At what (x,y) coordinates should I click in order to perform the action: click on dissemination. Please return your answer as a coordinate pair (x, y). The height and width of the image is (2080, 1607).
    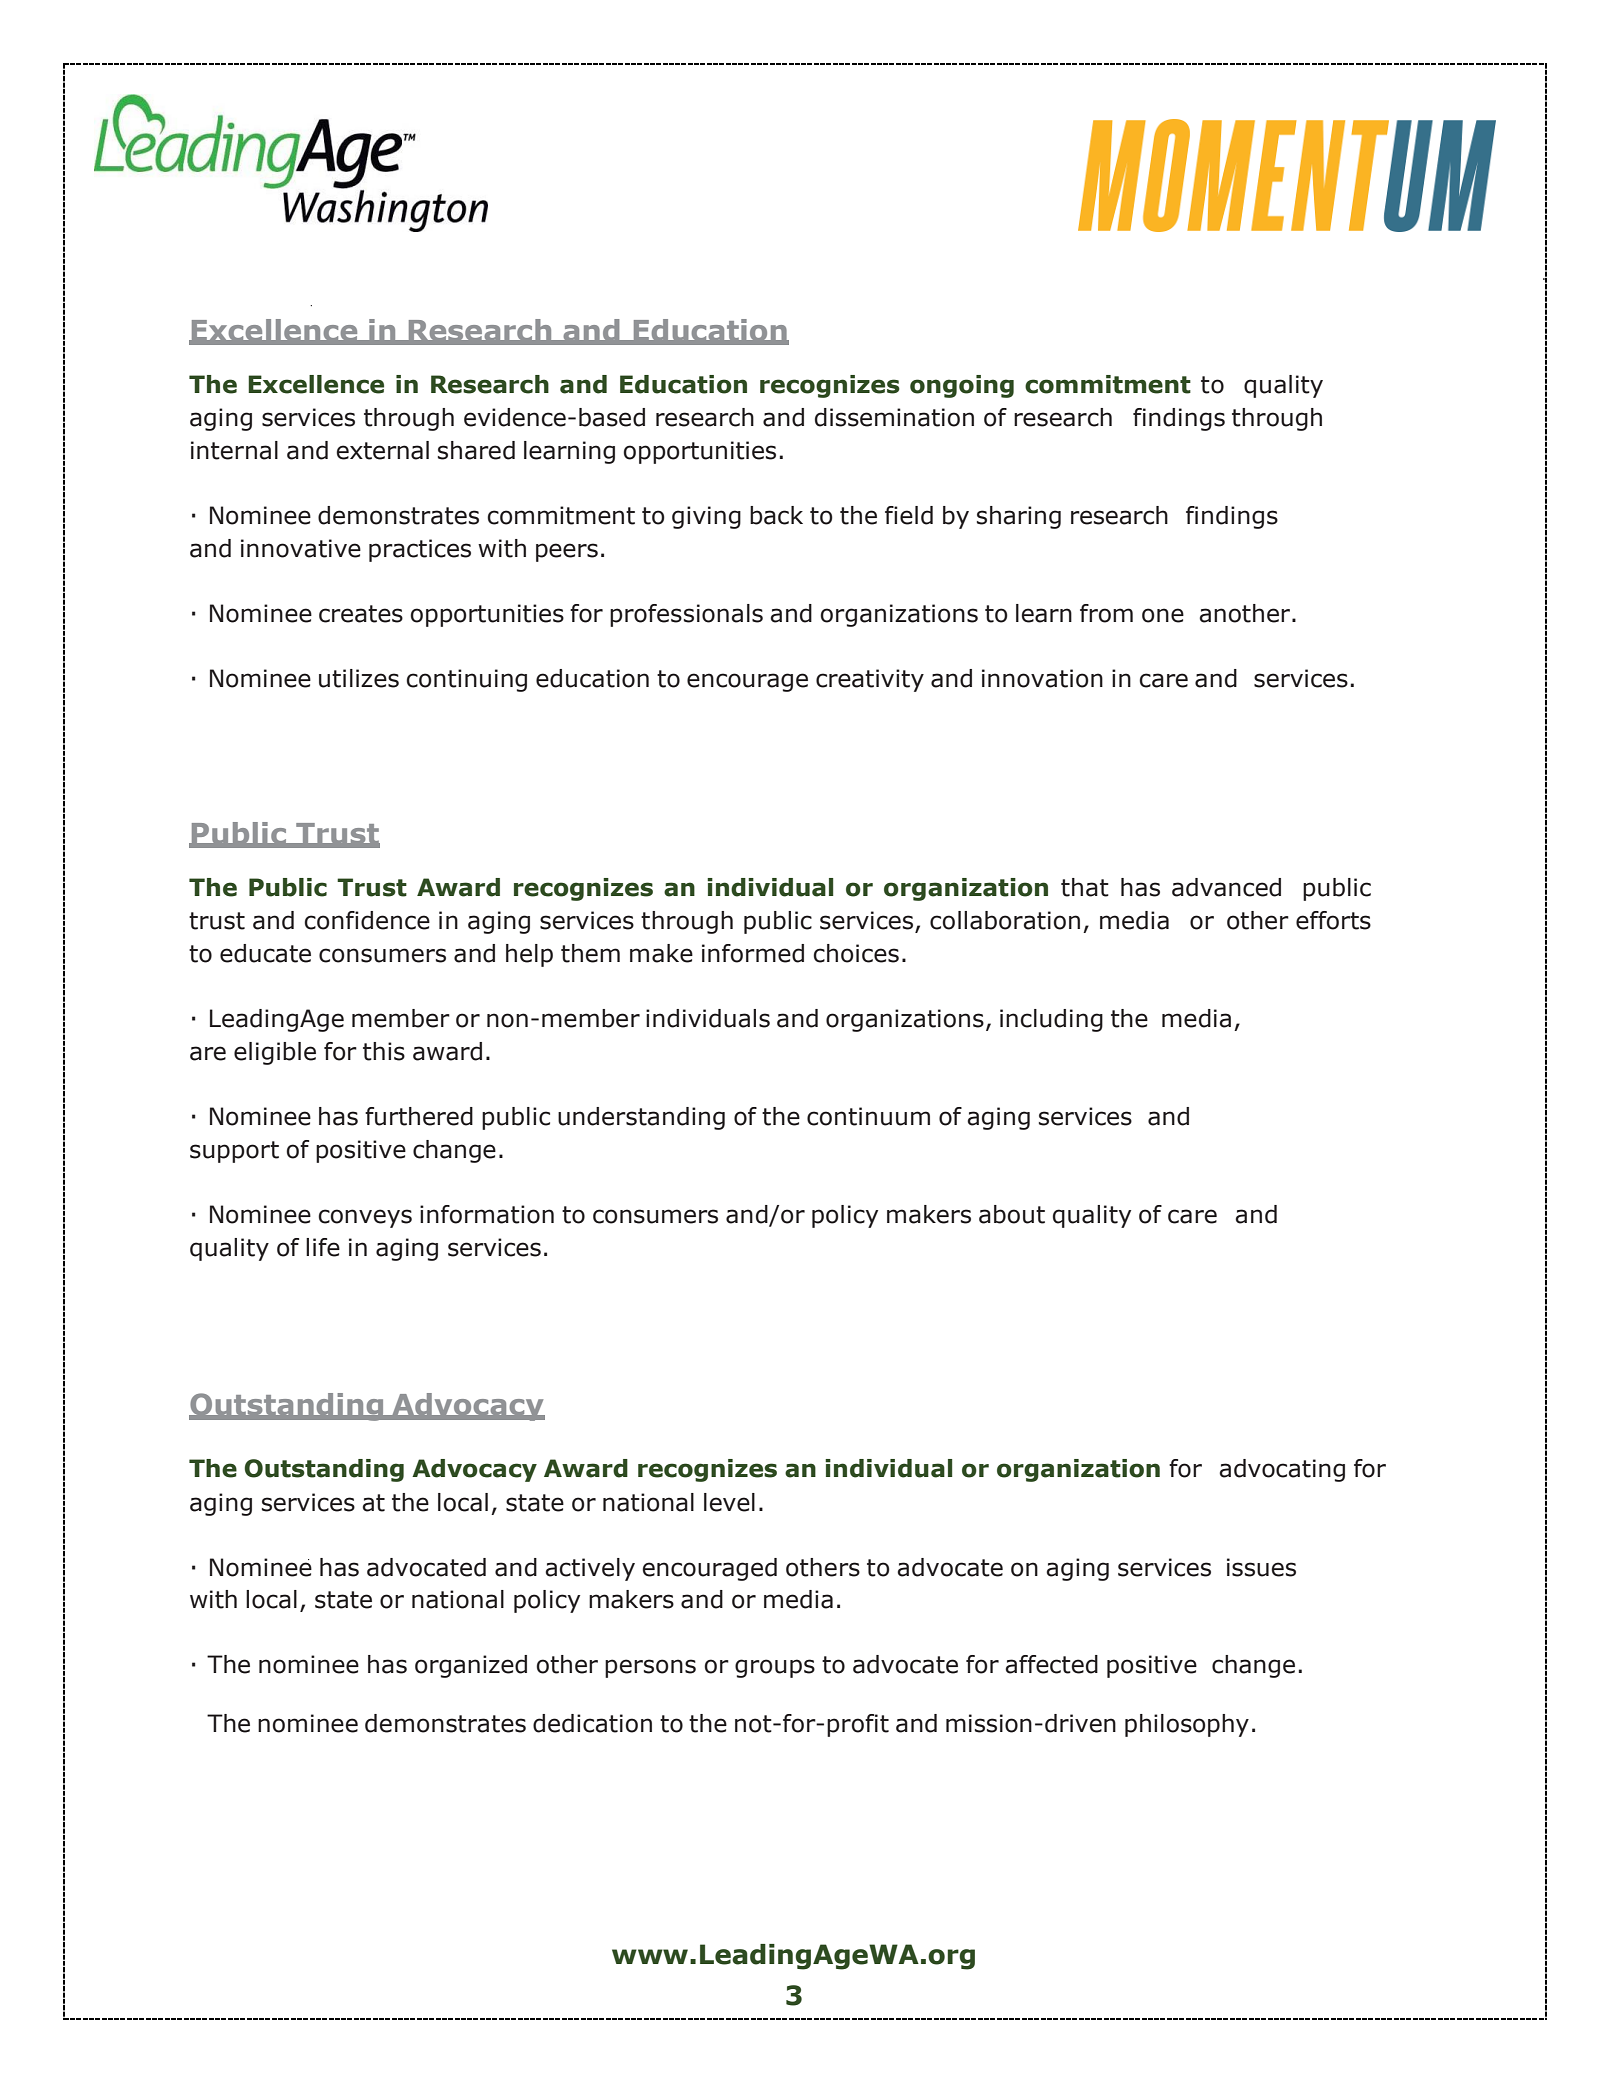
    Looking at the image, I should click on (894, 417).
